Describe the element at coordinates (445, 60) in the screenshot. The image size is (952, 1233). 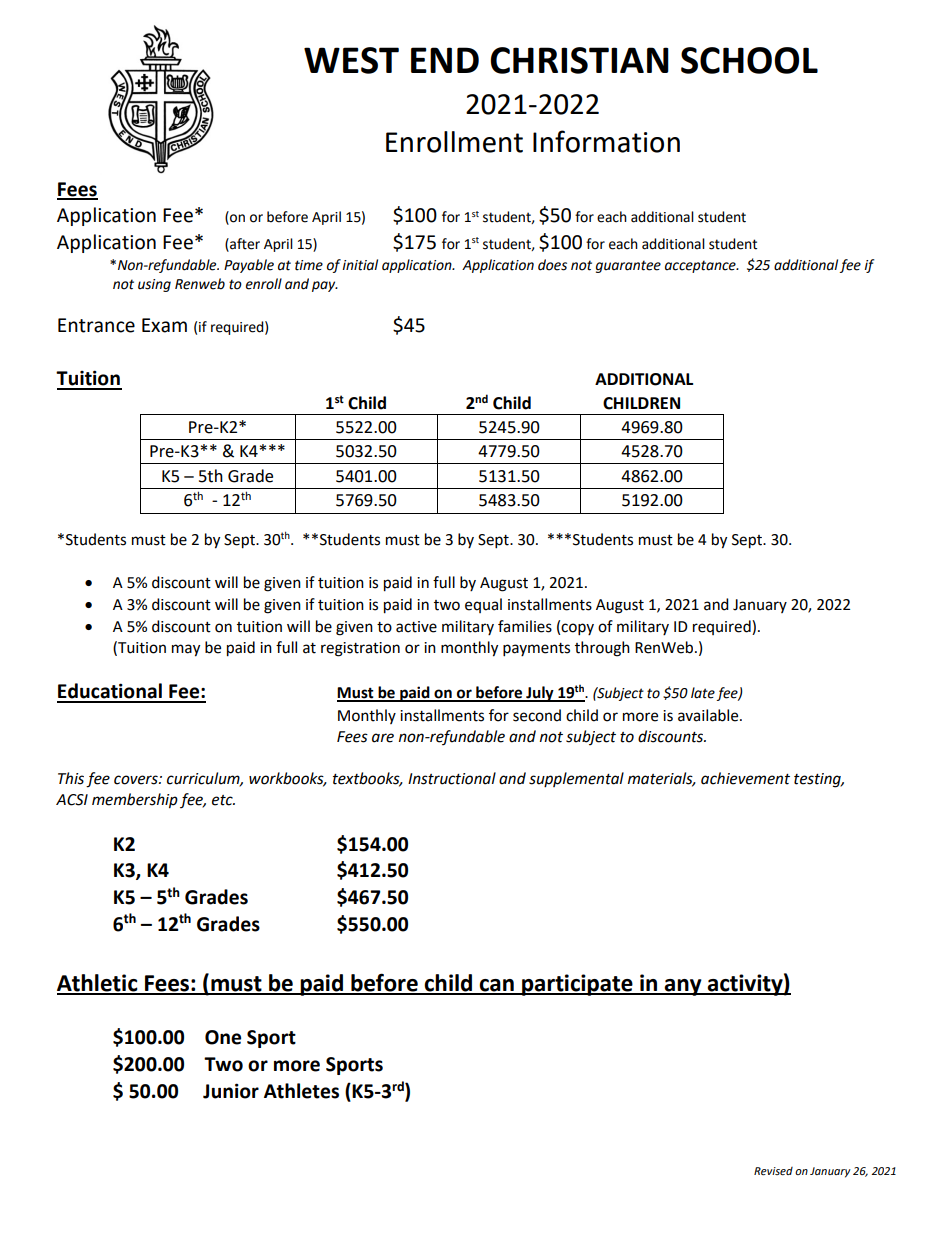
I see `END` at that location.
